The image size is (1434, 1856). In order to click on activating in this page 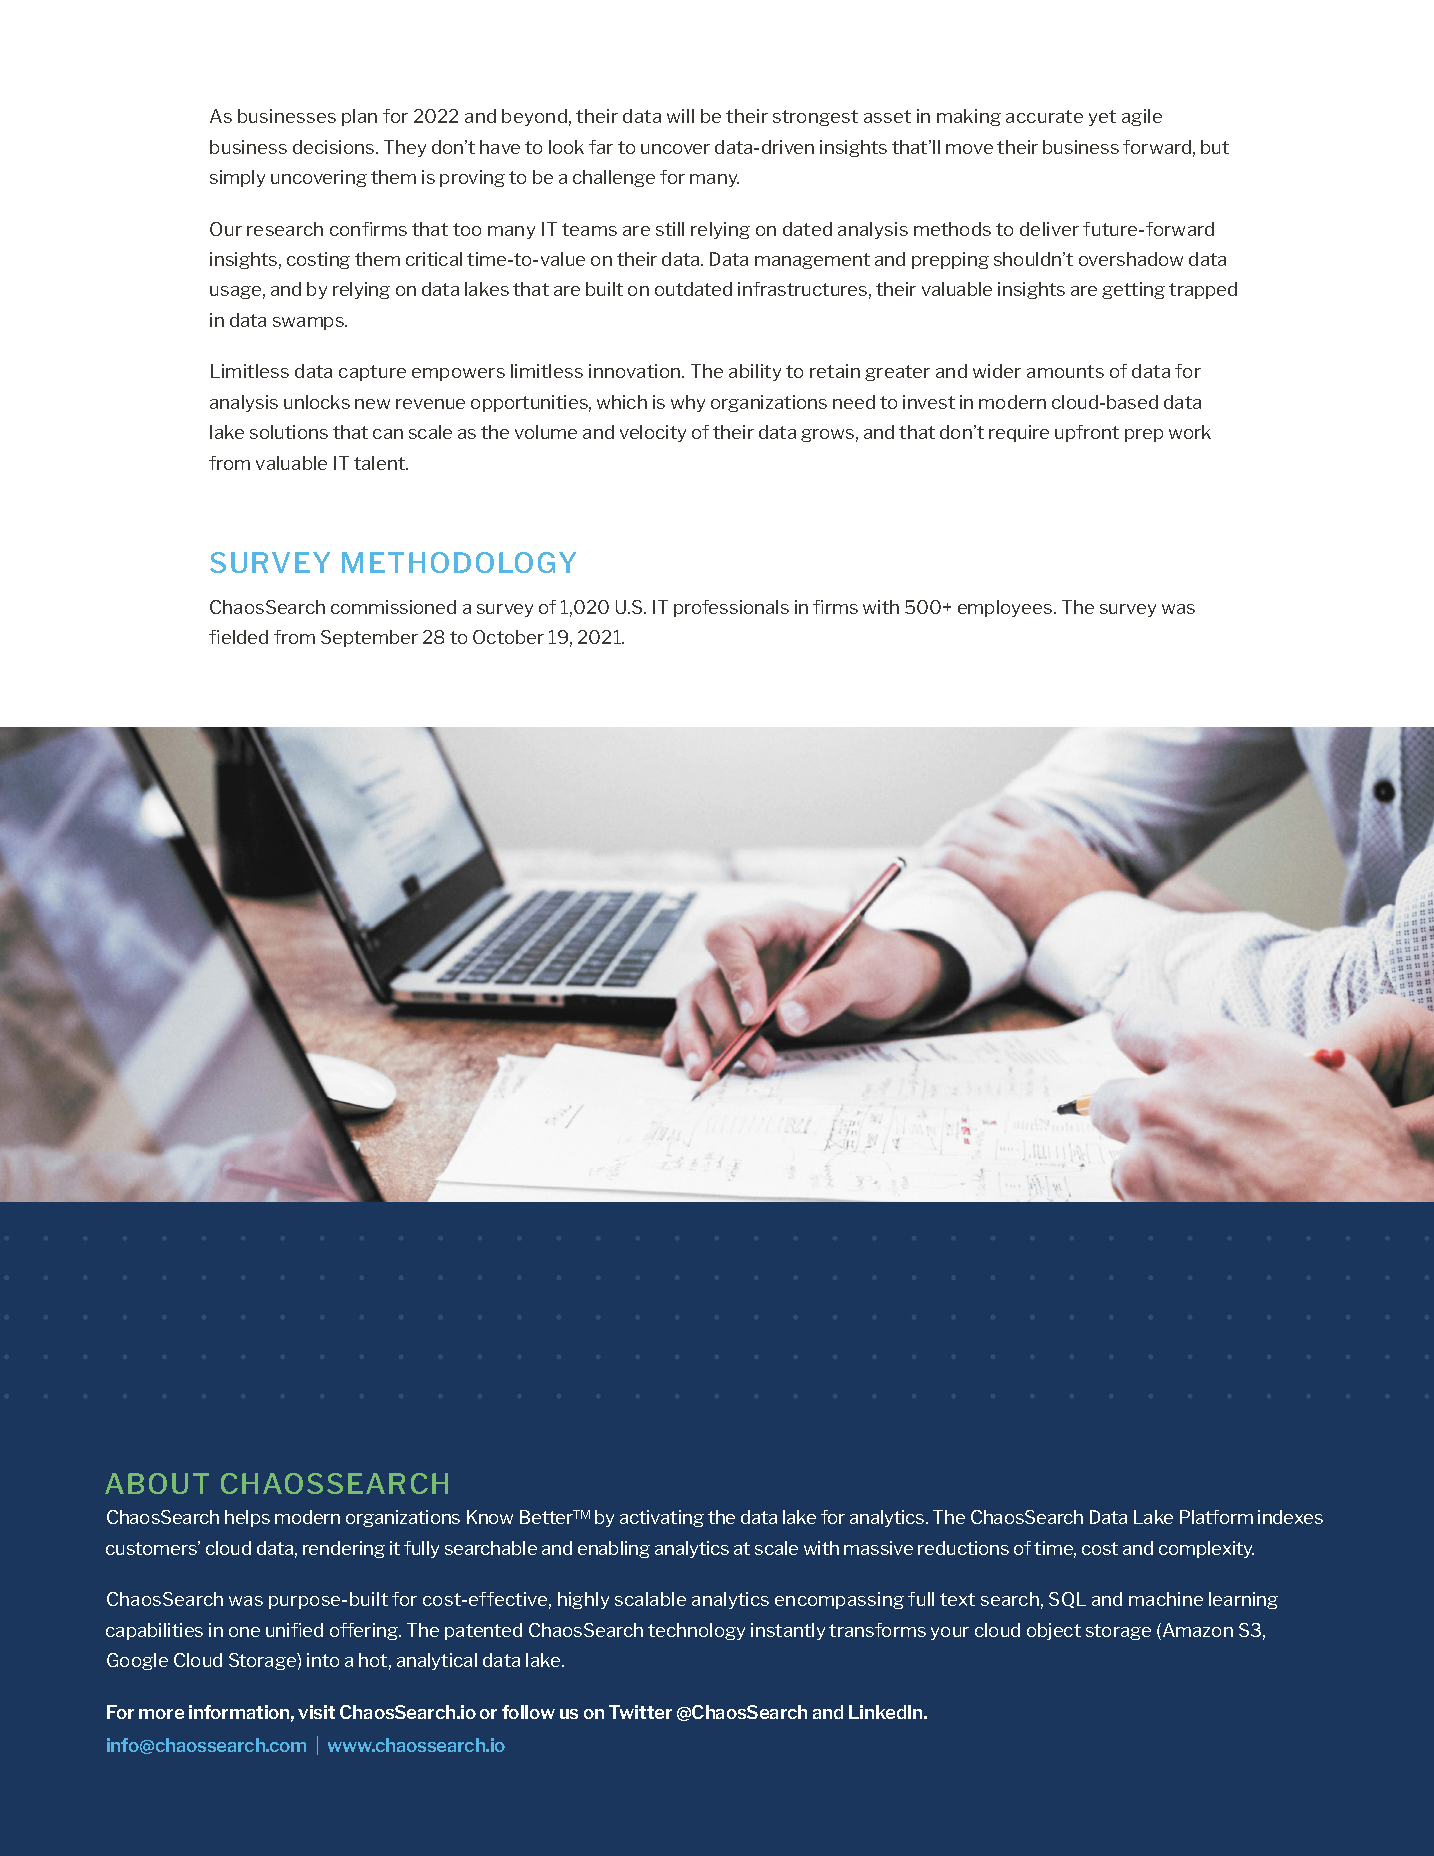, I will do `click(662, 1518)`.
